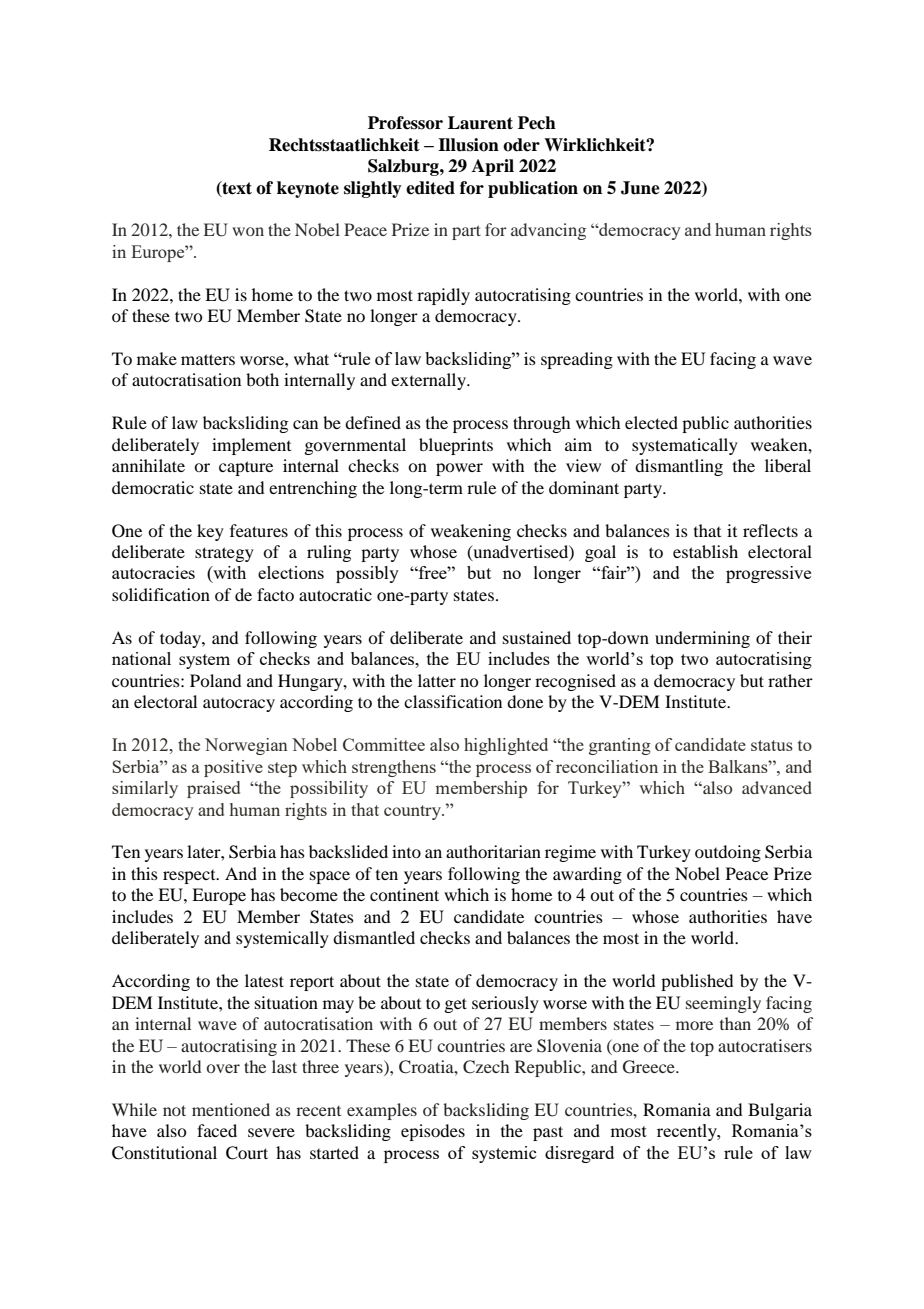 This screenshot has height=1309, width=924. What do you see at coordinates (413, 812) in the screenshot?
I see `country` at bounding box center [413, 812].
